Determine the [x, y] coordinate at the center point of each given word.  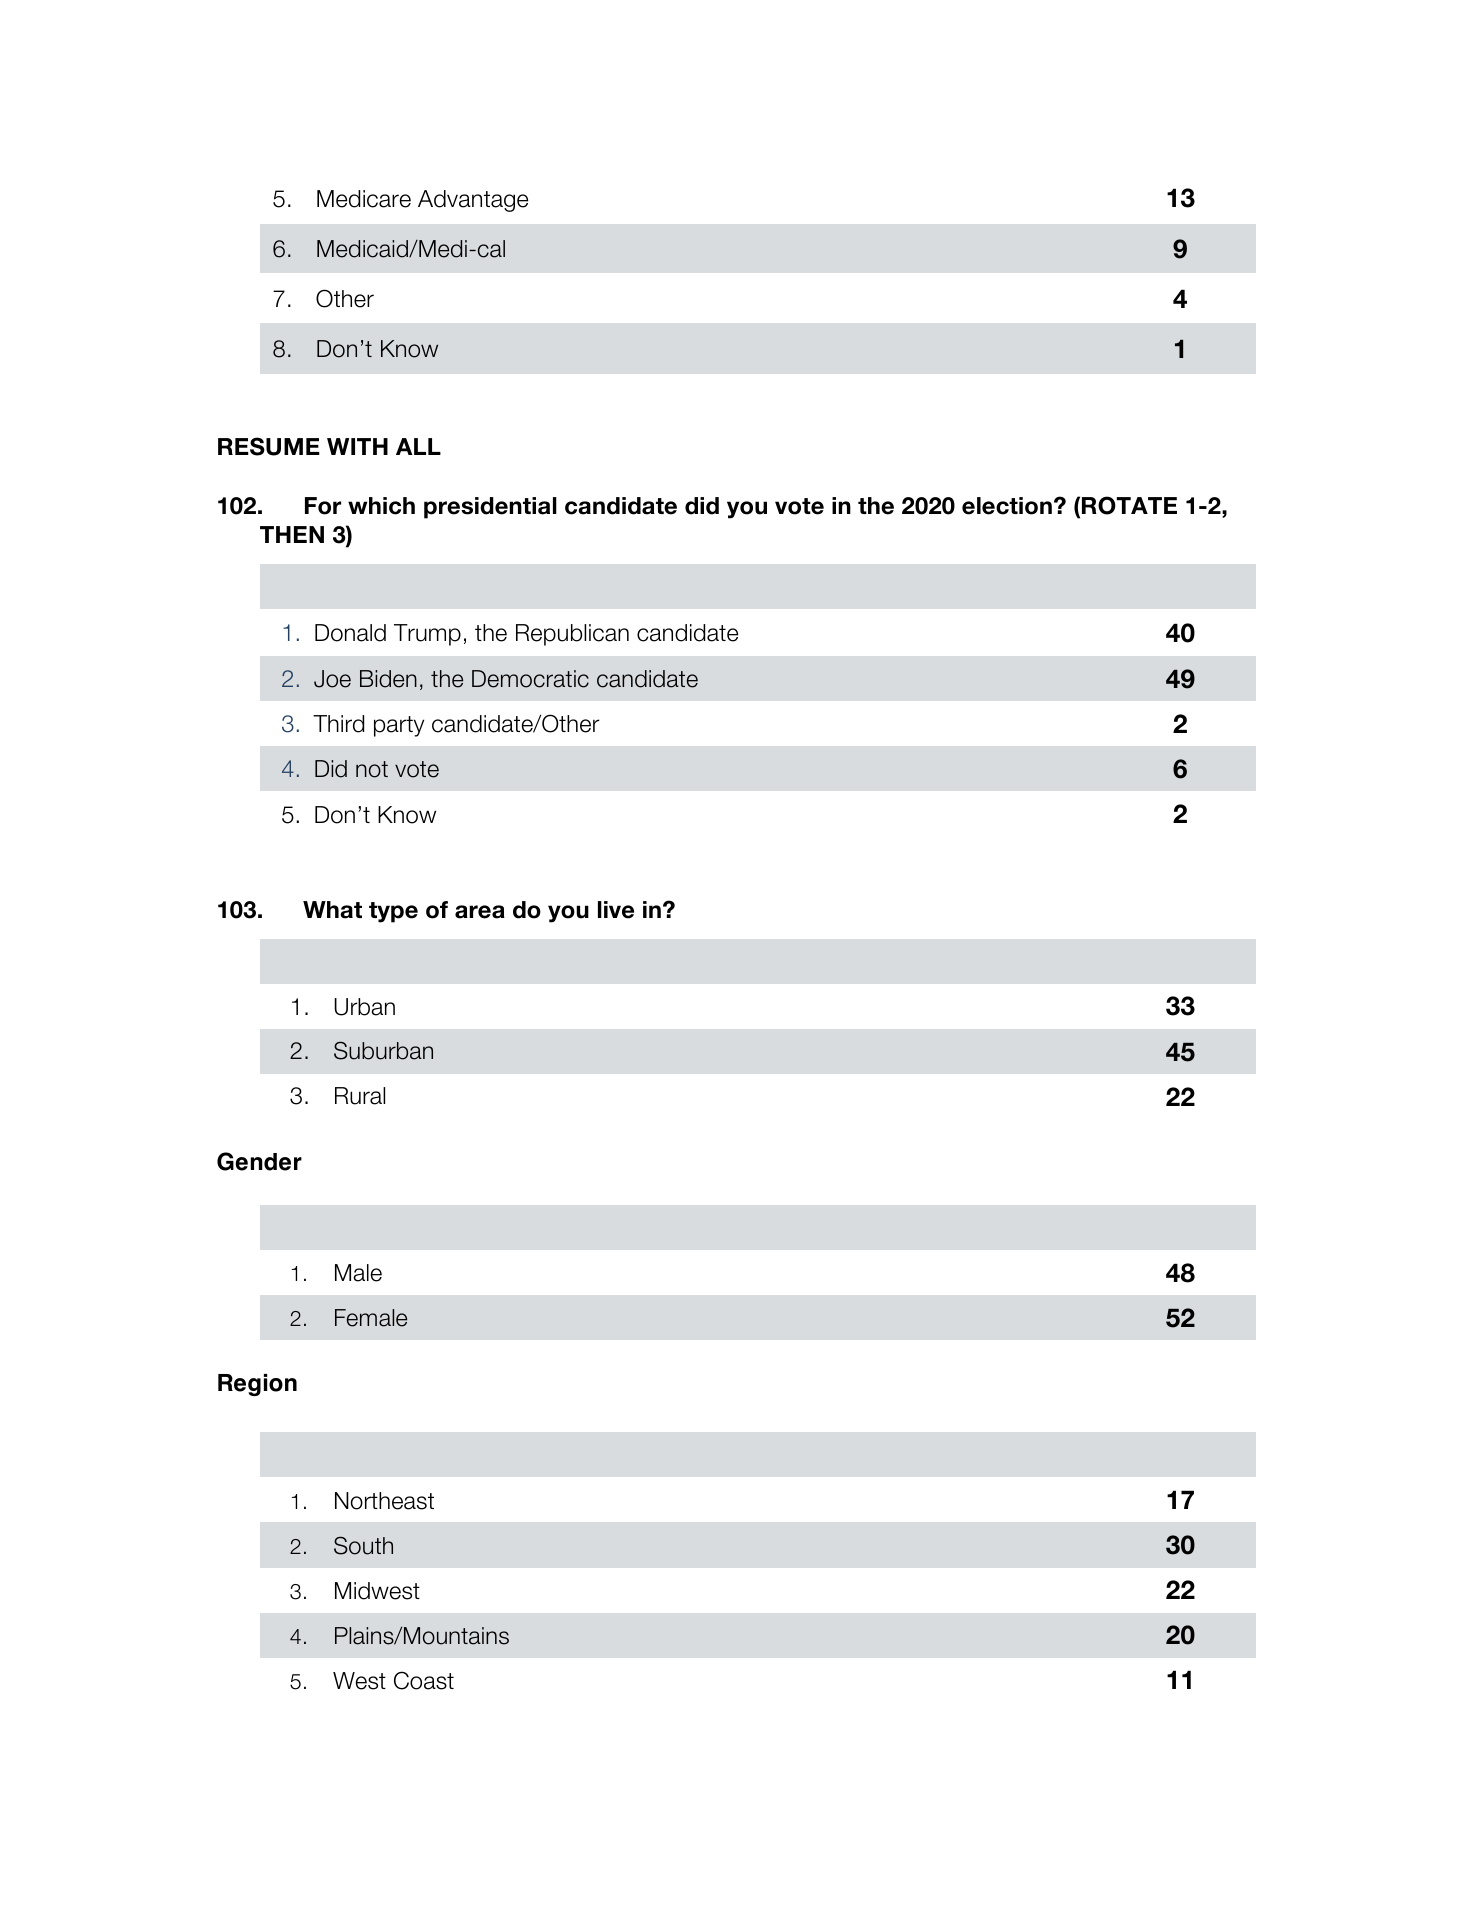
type [393, 912]
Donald [350, 633]
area [480, 912]
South [363, 1545]
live [616, 910]
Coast [424, 1680]
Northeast [384, 1501]
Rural [360, 1096]
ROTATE [1129, 505]
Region [257, 1385]
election [1007, 506]
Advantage [473, 201]
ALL [418, 446]
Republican [572, 635]
